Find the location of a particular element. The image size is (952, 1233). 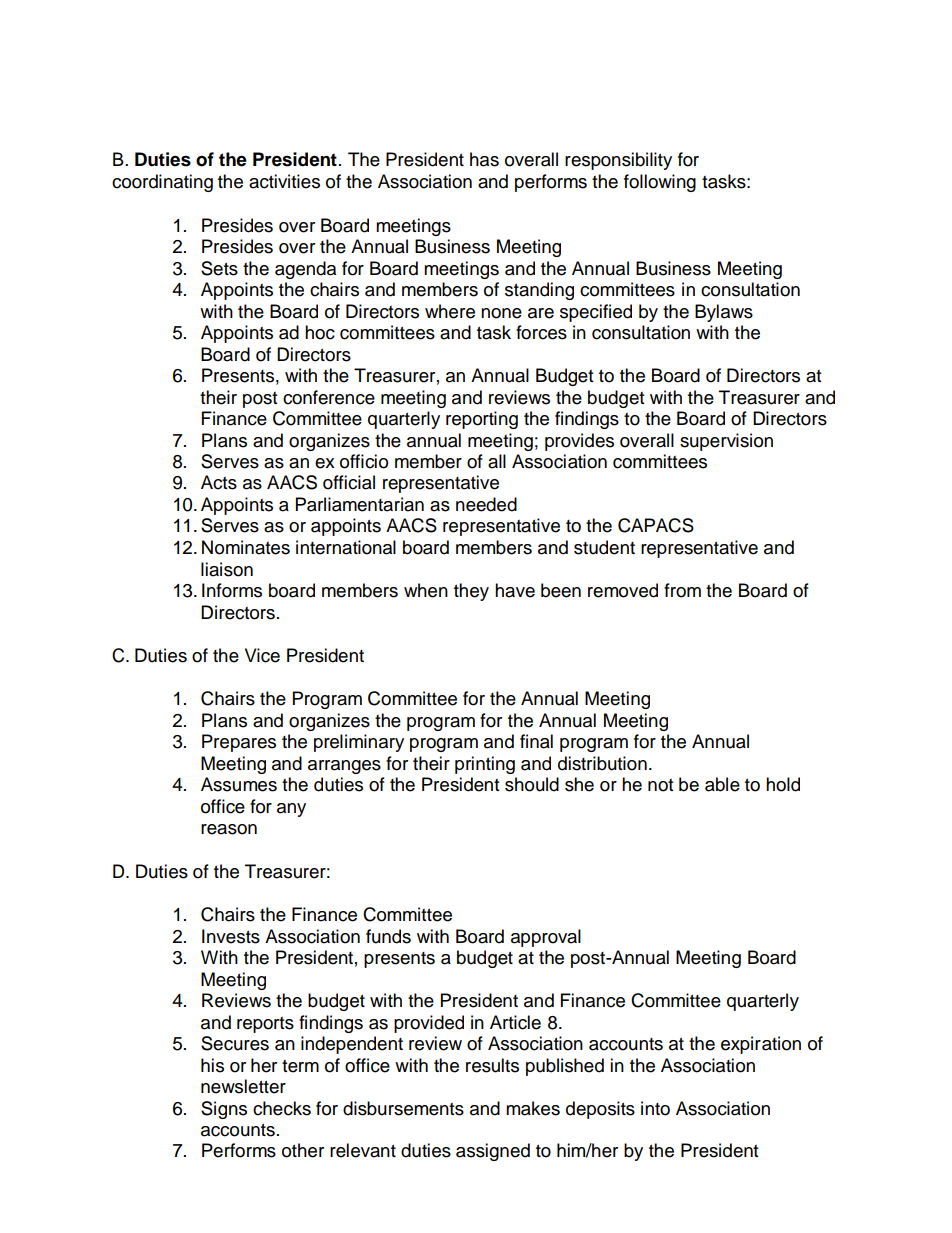

following is located at coordinates (660, 183).
